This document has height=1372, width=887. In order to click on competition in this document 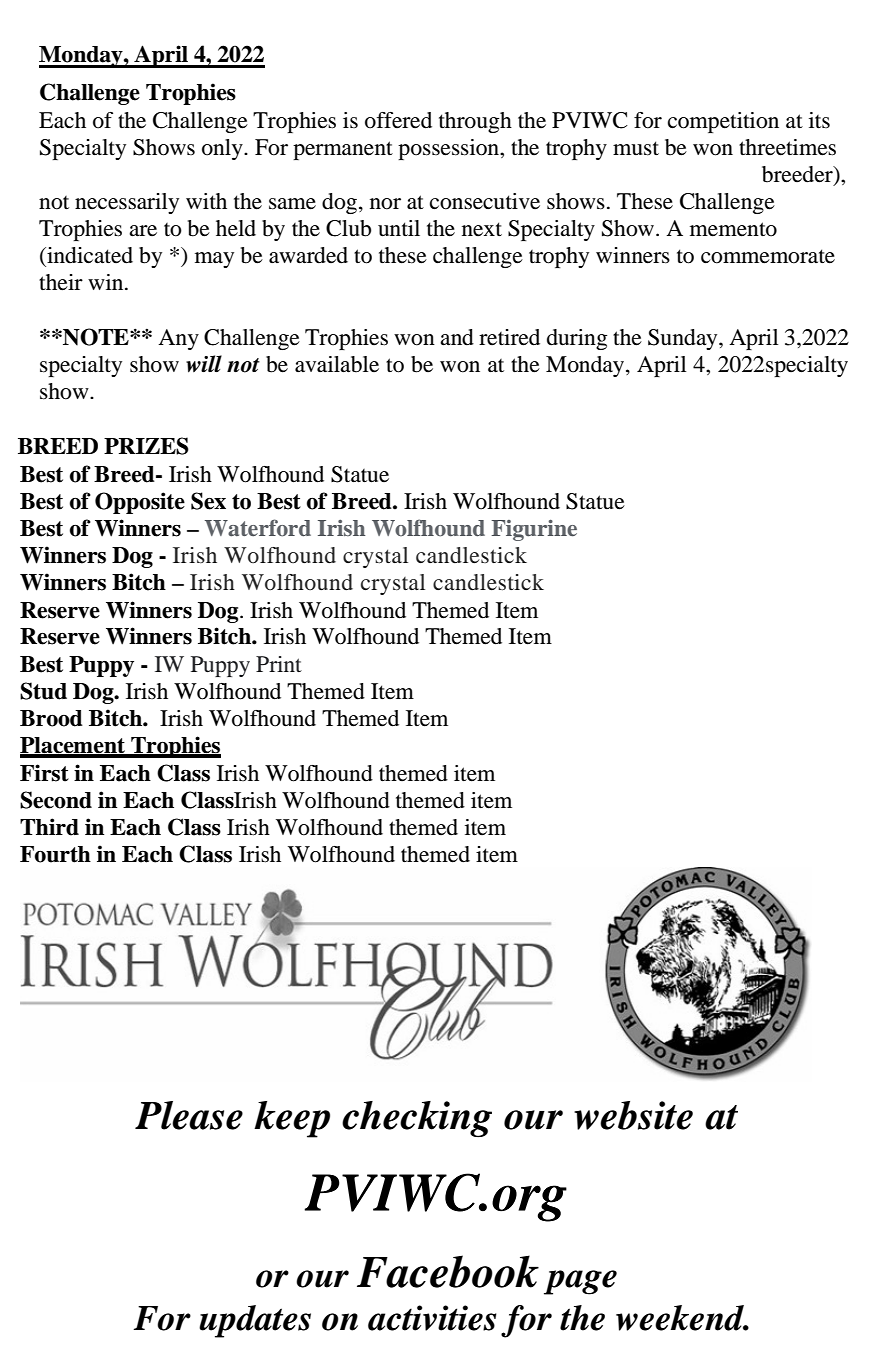, I will do `click(723, 122)`.
